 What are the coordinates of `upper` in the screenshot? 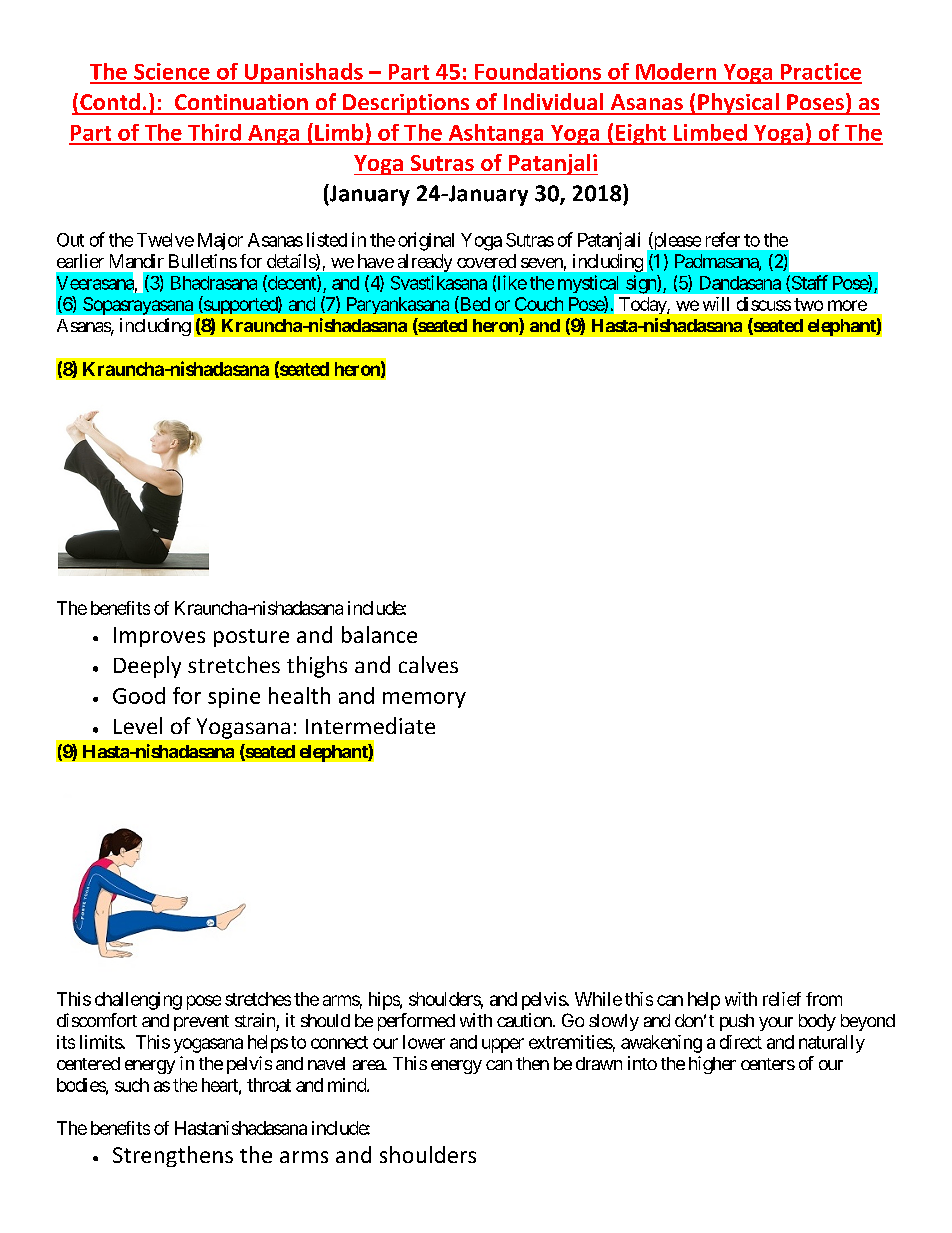 It's located at (503, 1045).
